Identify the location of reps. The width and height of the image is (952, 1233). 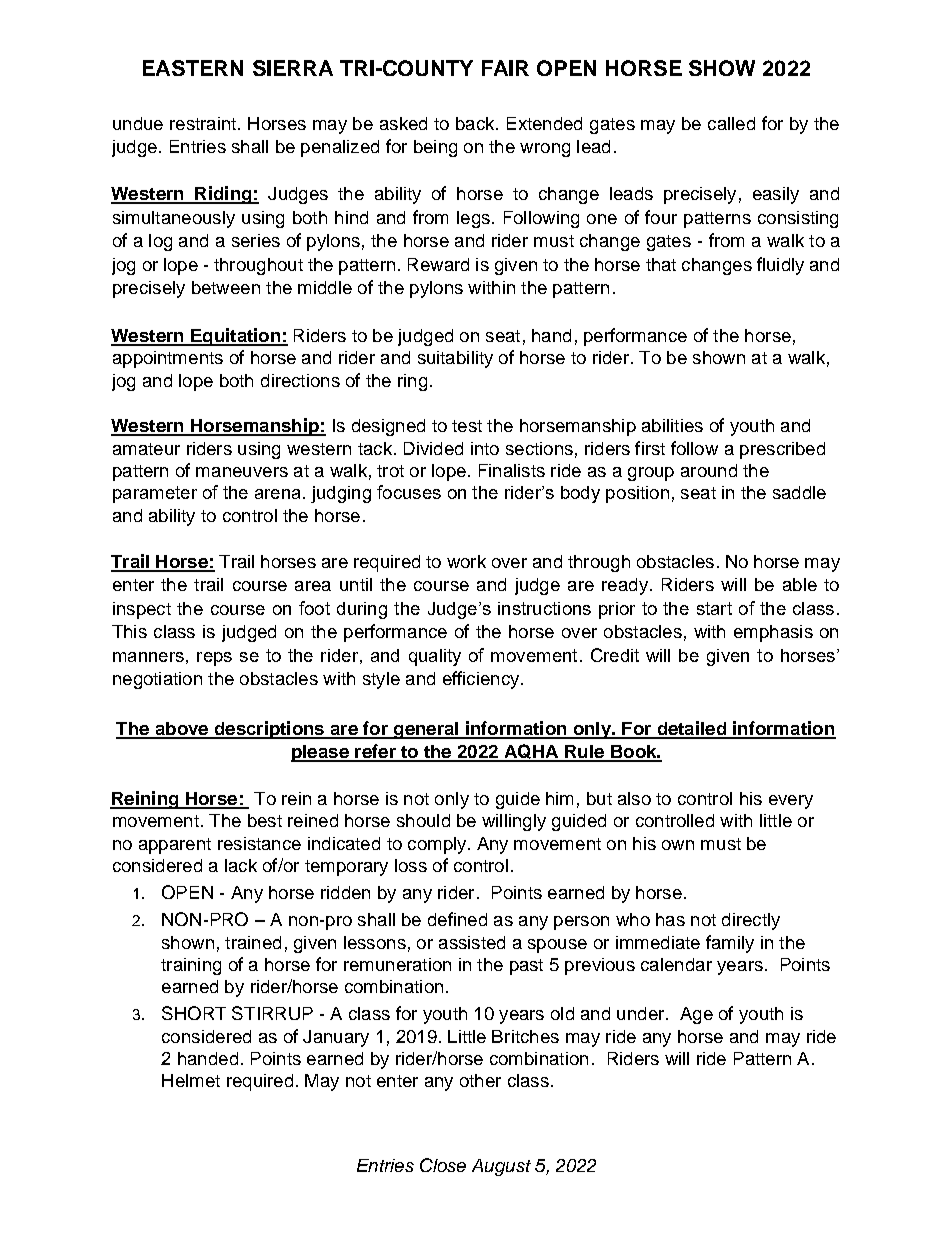
(214, 659).
